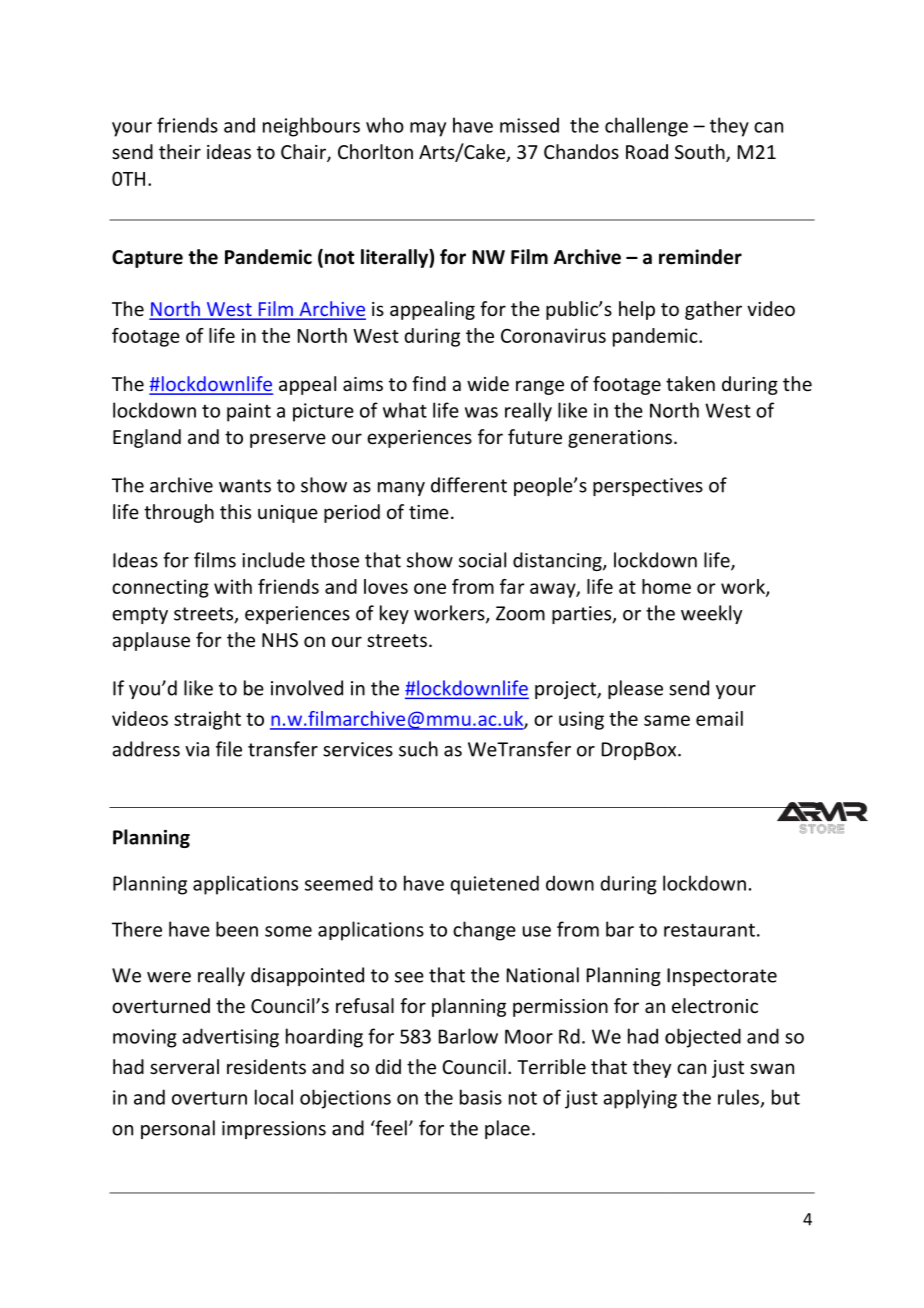 This image has width=924, height=1308. I want to click on England, so click(147, 438).
